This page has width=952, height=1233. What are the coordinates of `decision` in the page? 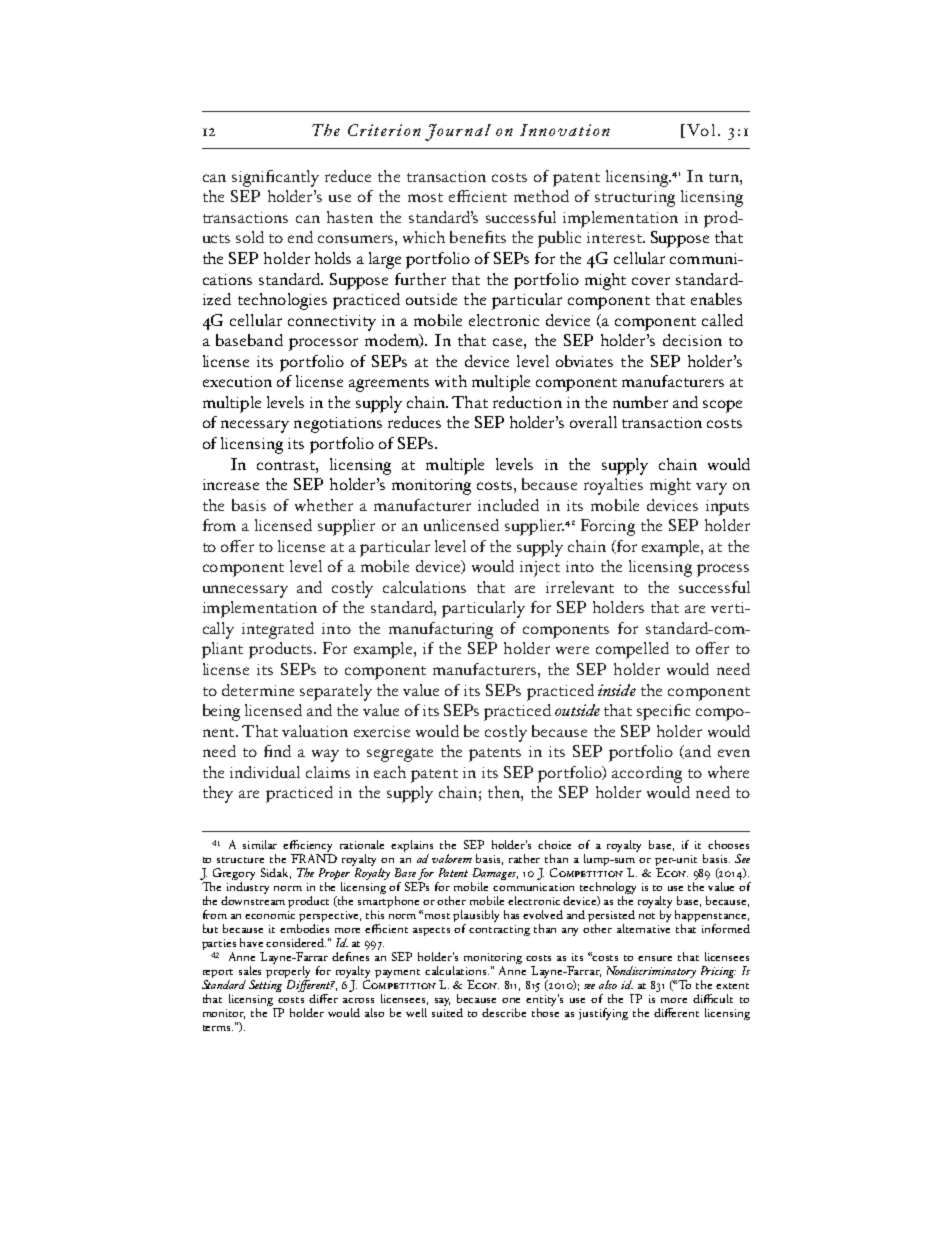 It's located at (692, 340).
